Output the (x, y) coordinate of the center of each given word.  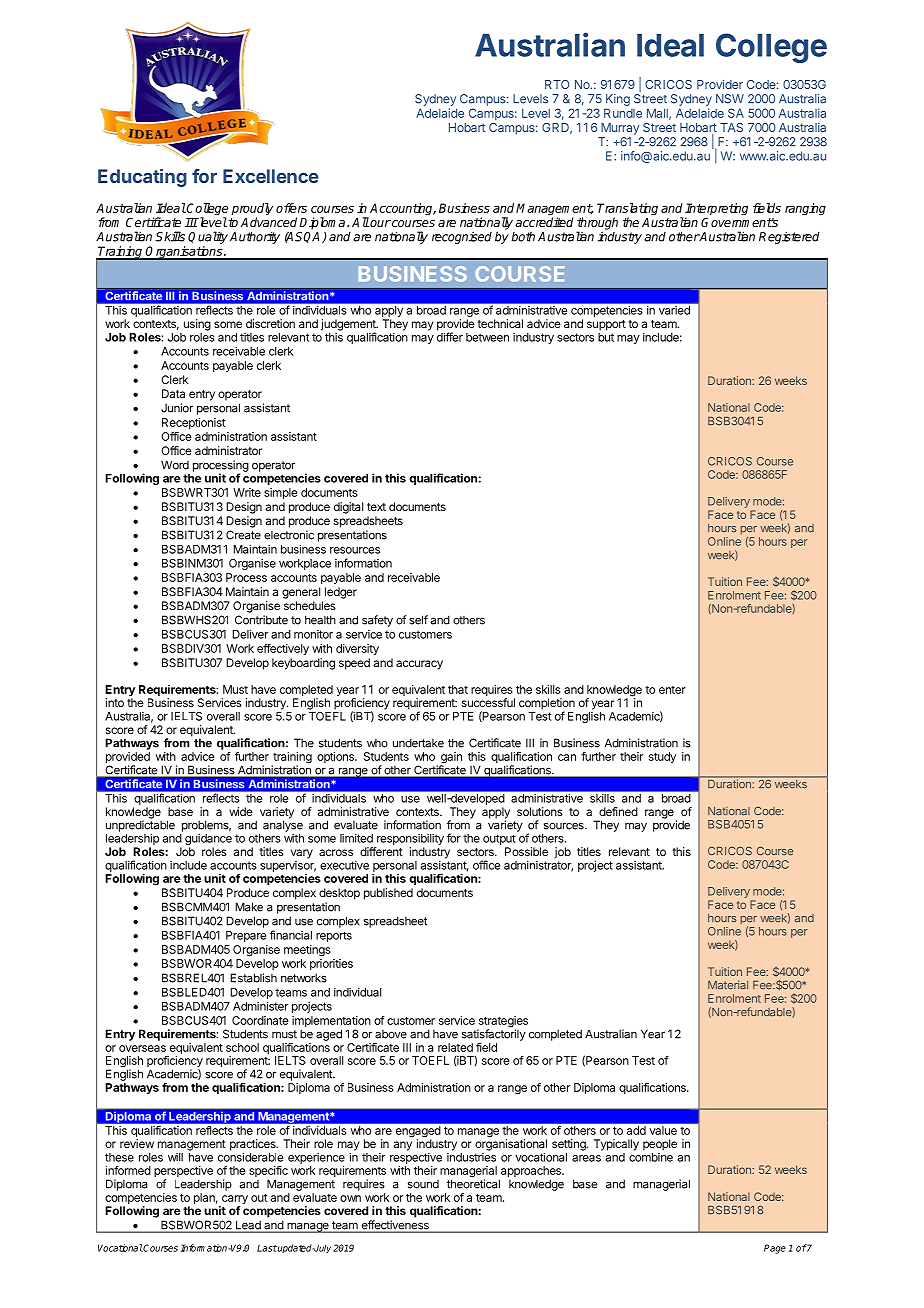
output (499, 840)
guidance (208, 841)
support (606, 325)
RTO (557, 84)
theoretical (473, 1183)
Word (175, 465)
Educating (142, 178)
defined (618, 811)
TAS (731, 127)
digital (348, 508)
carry (234, 1201)
